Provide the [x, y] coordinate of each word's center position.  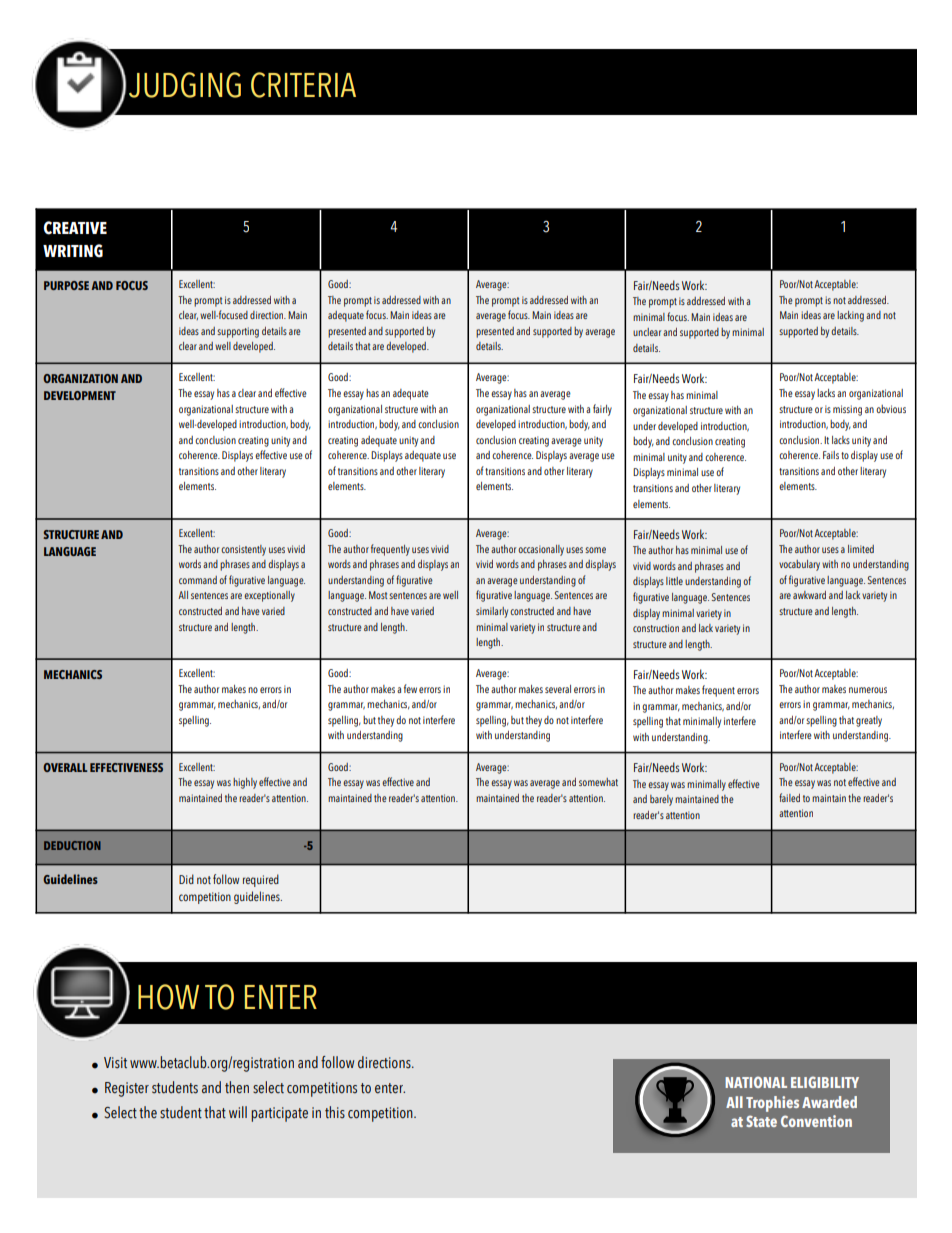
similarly [492, 612]
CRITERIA [303, 85]
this [335, 1112]
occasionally [541, 550]
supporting [238, 332]
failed [789, 797]
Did [186, 879]
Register [127, 1089]
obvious [891, 409]
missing [847, 410]
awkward [809, 595]
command [198, 580]
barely [661, 800]
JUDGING [185, 85]
